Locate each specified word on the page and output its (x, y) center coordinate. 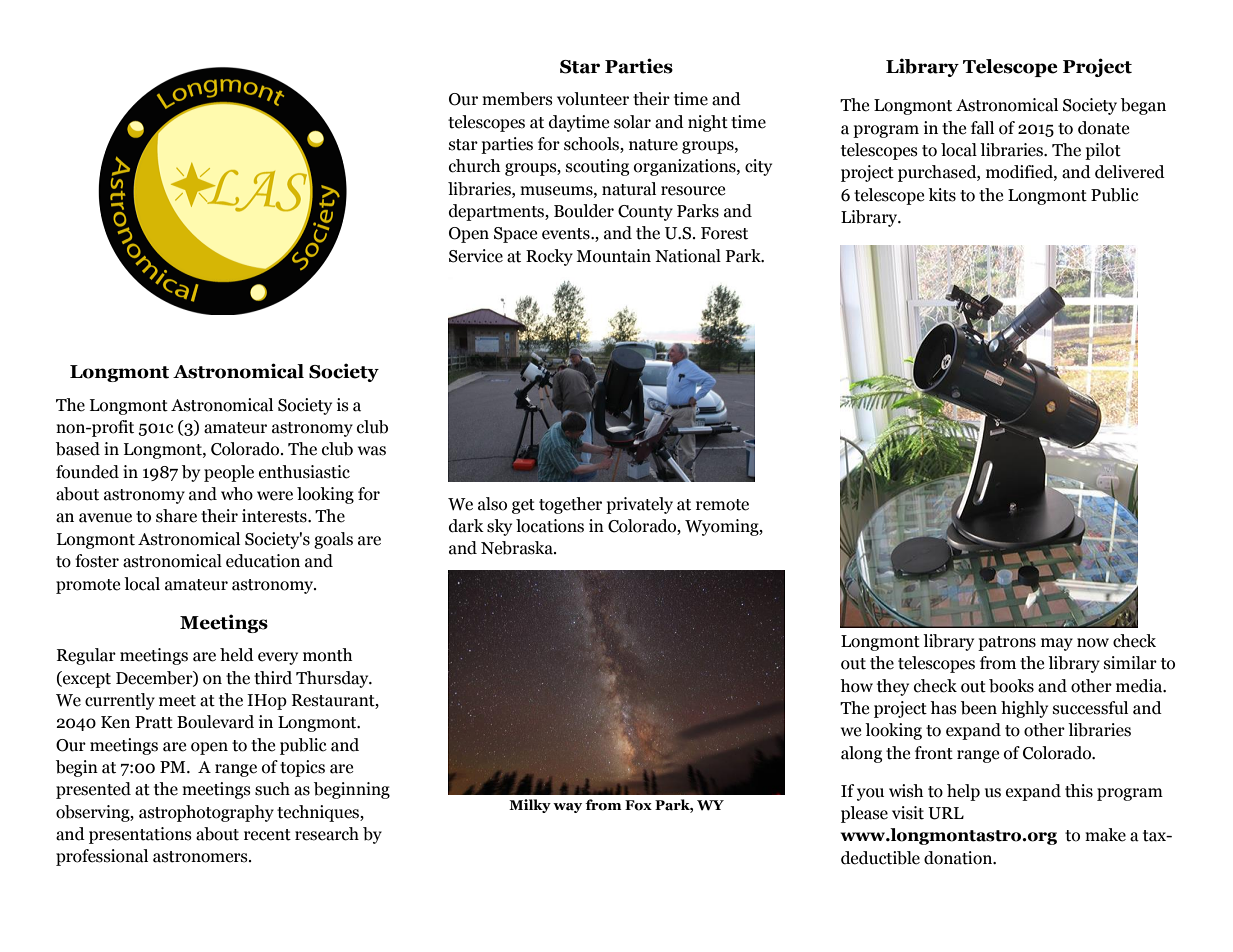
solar (632, 122)
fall (982, 128)
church (475, 166)
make (1105, 835)
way (567, 808)
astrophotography (206, 813)
